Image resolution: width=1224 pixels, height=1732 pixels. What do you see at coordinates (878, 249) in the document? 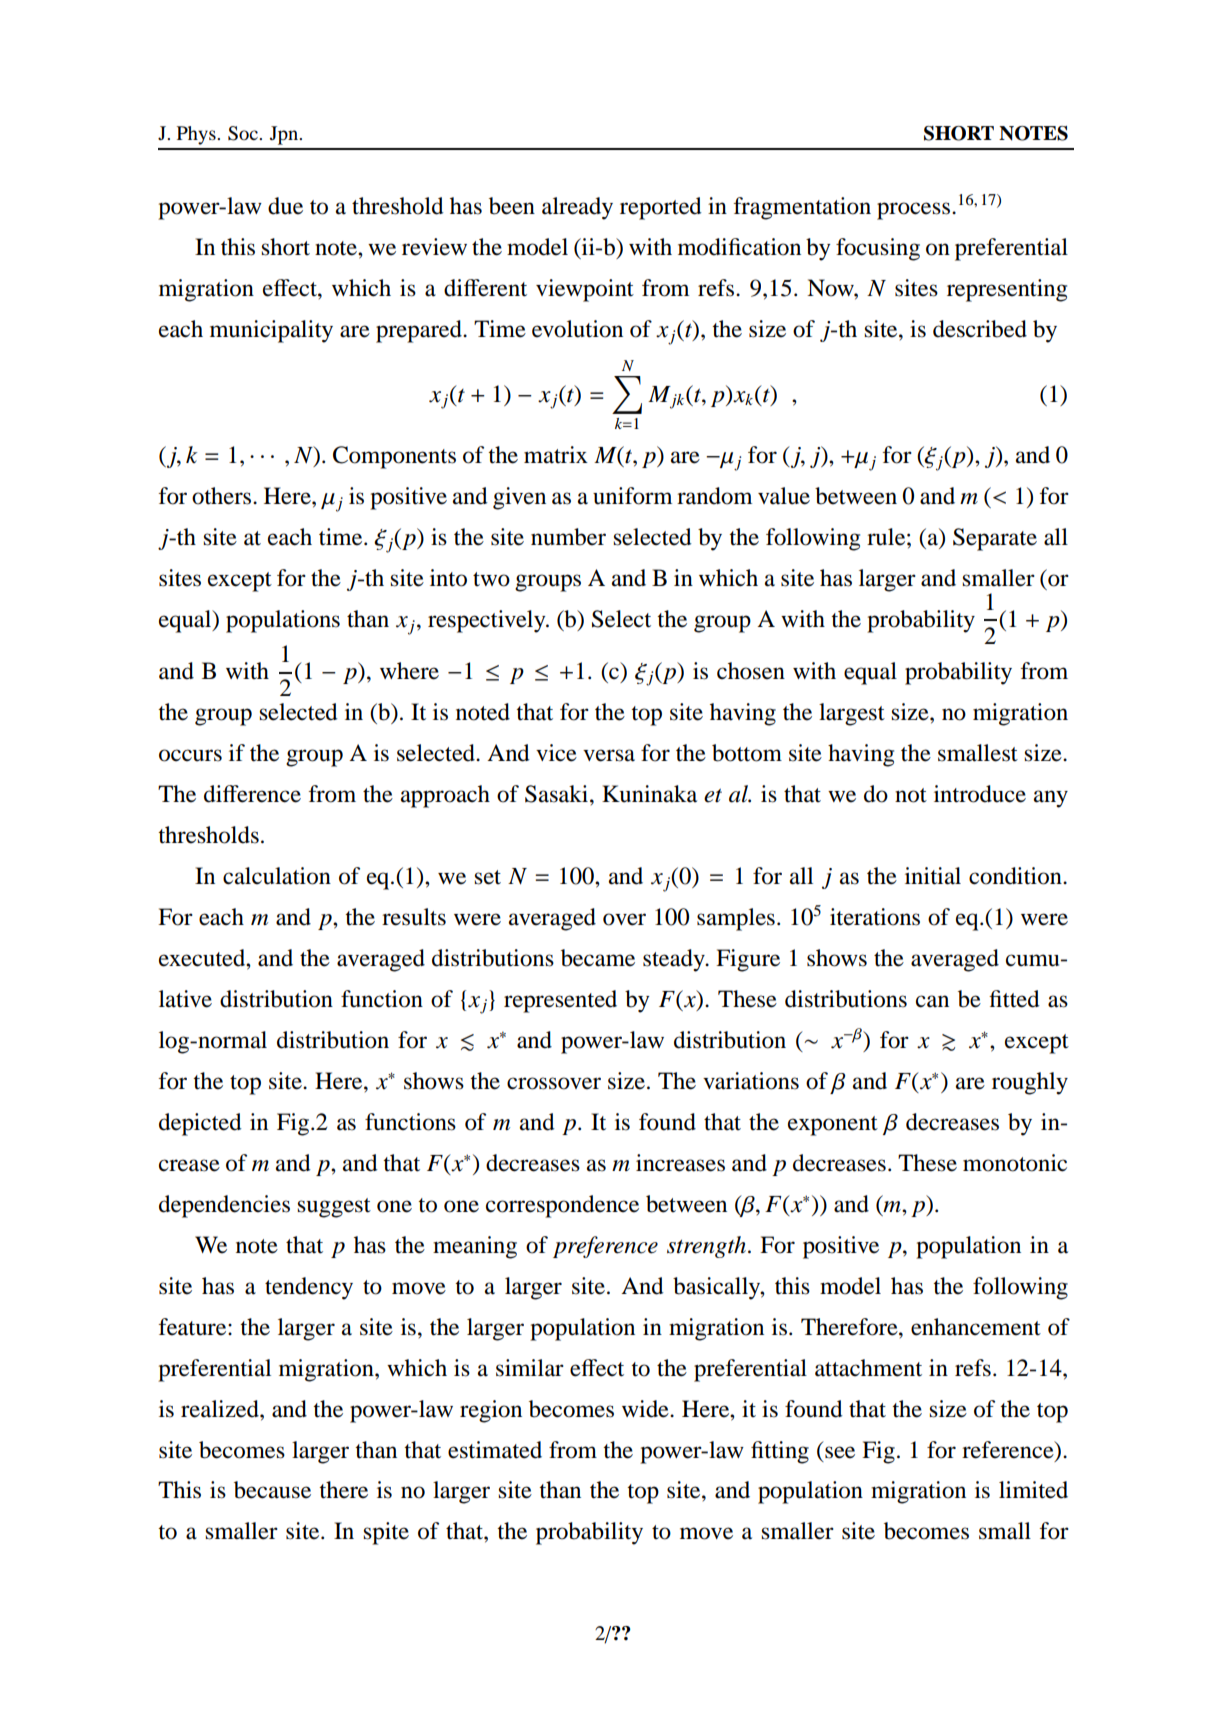
I see `focusing` at bounding box center [878, 249].
